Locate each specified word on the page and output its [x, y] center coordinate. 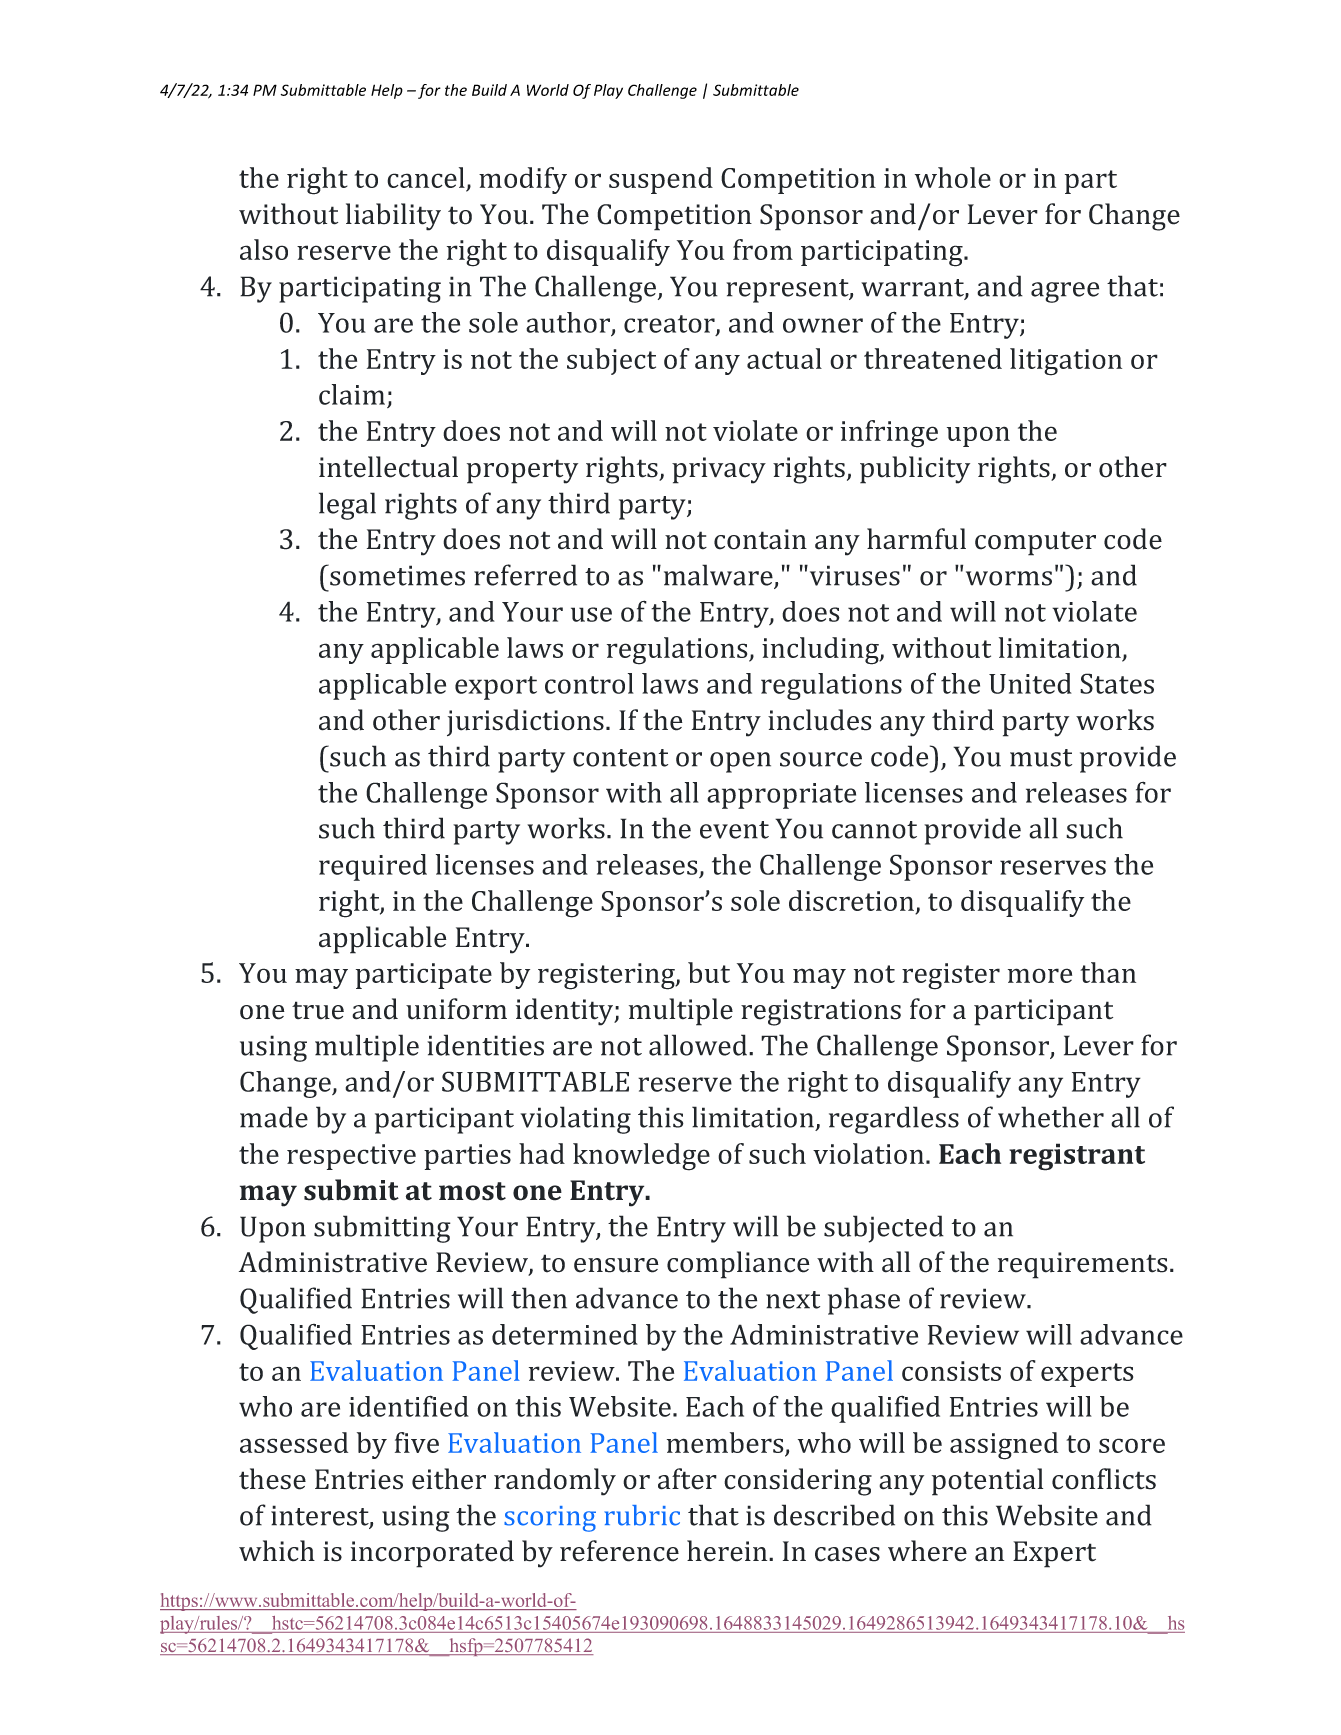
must [1041, 758]
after [687, 1479]
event [734, 830]
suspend [661, 180]
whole [953, 177]
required [373, 867]
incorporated [432, 1554]
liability [393, 217]
